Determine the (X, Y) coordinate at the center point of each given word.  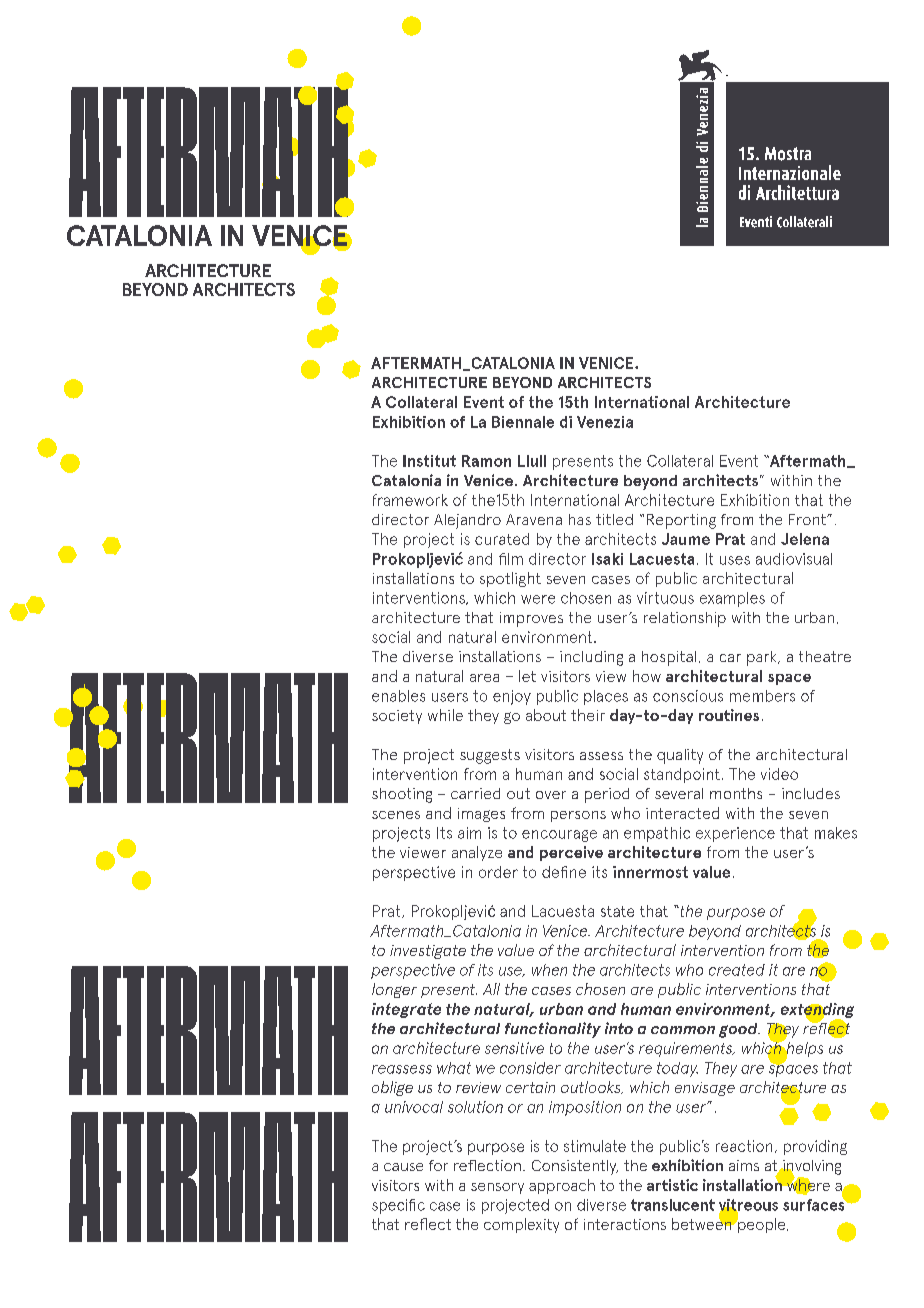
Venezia (605, 422)
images (481, 815)
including (591, 658)
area (484, 678)
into (619, 1028)
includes (811, 793)
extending (817, 1012)
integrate (406, 1010)
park (763, 658)
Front (808, 519)
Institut (429, 461)
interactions (625, 1224)
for (438, 1165)
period (607, 795)
